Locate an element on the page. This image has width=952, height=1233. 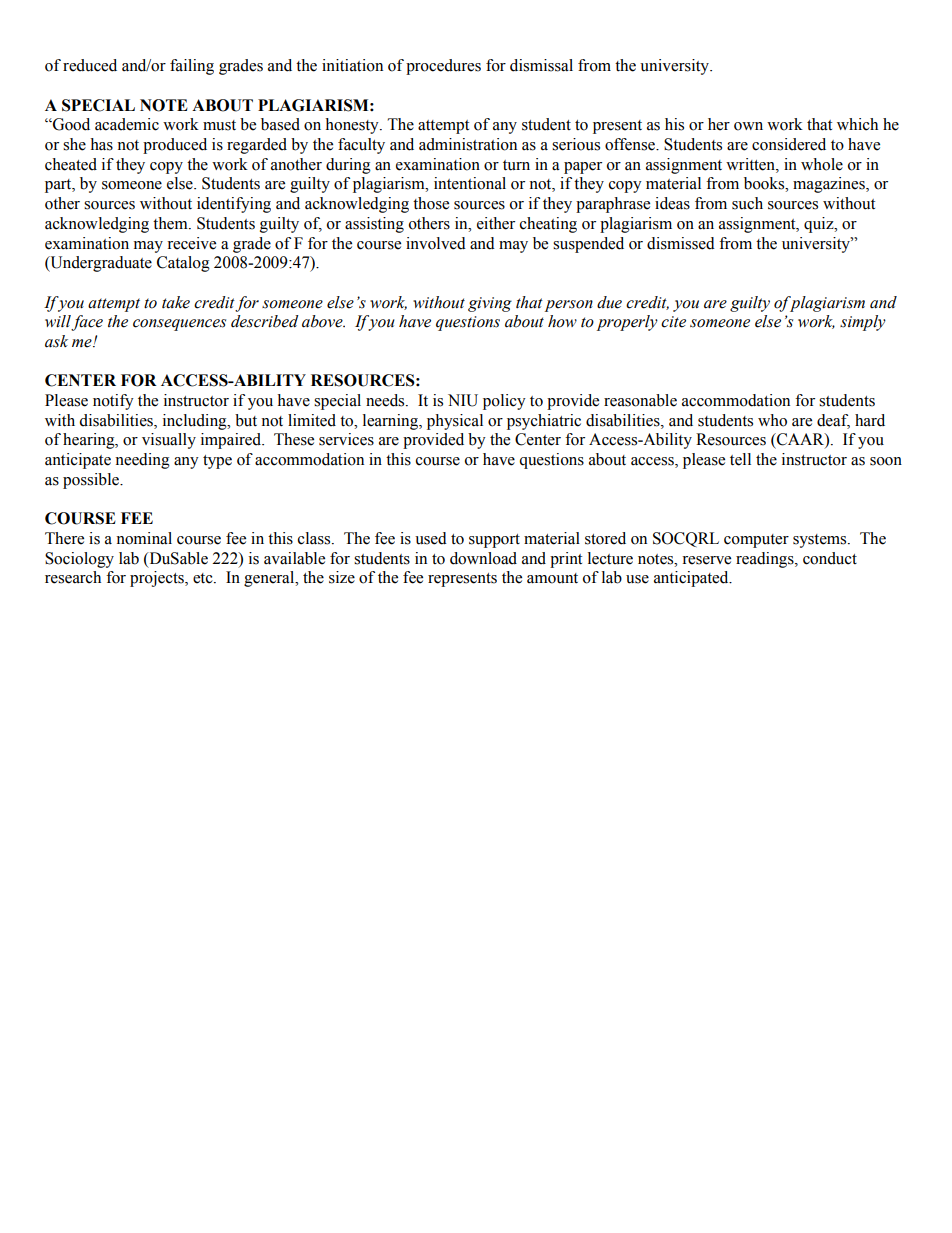
which is located at coordinates (857, 124).
